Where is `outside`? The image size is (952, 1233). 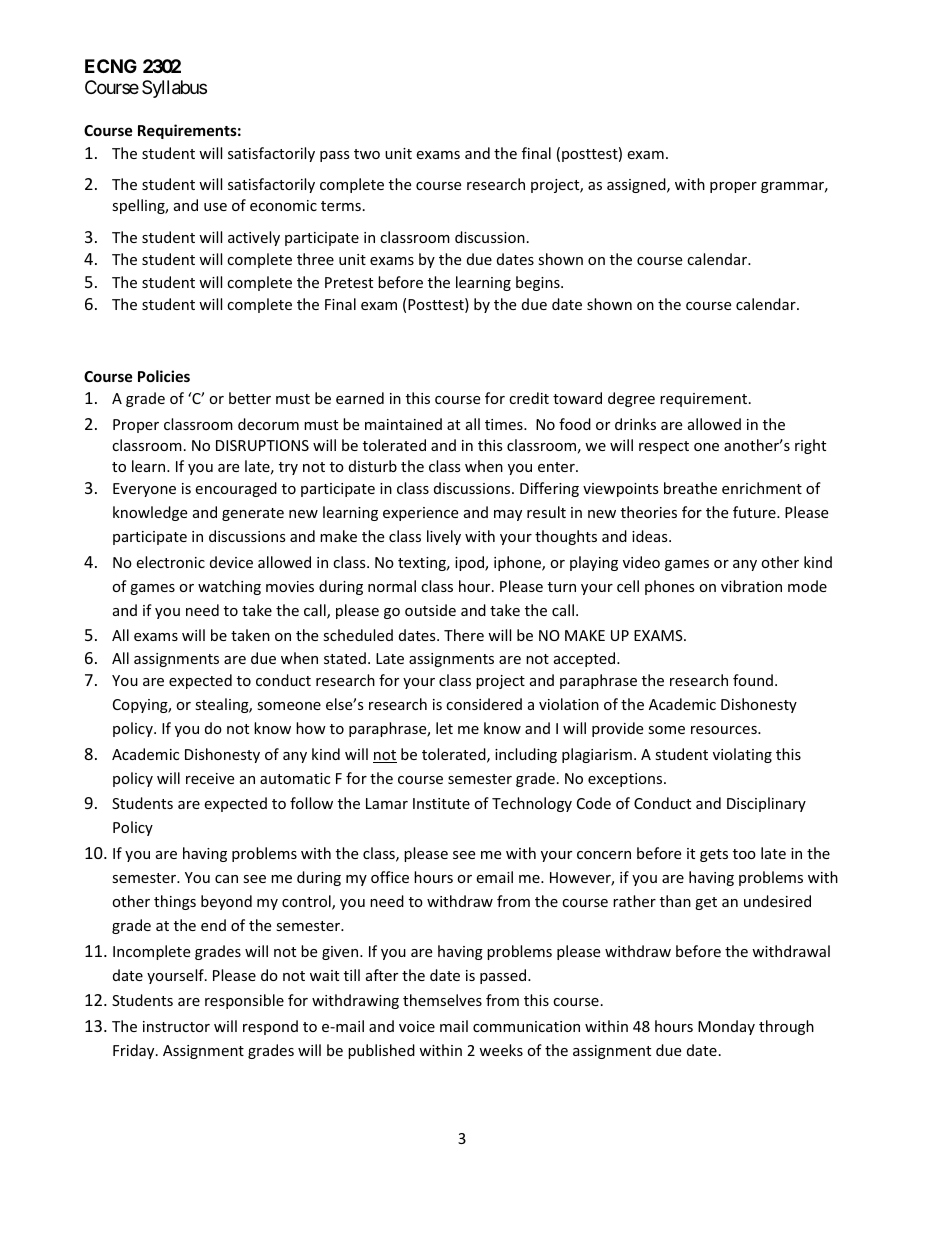 outside is located at coordinates (430, 610).
